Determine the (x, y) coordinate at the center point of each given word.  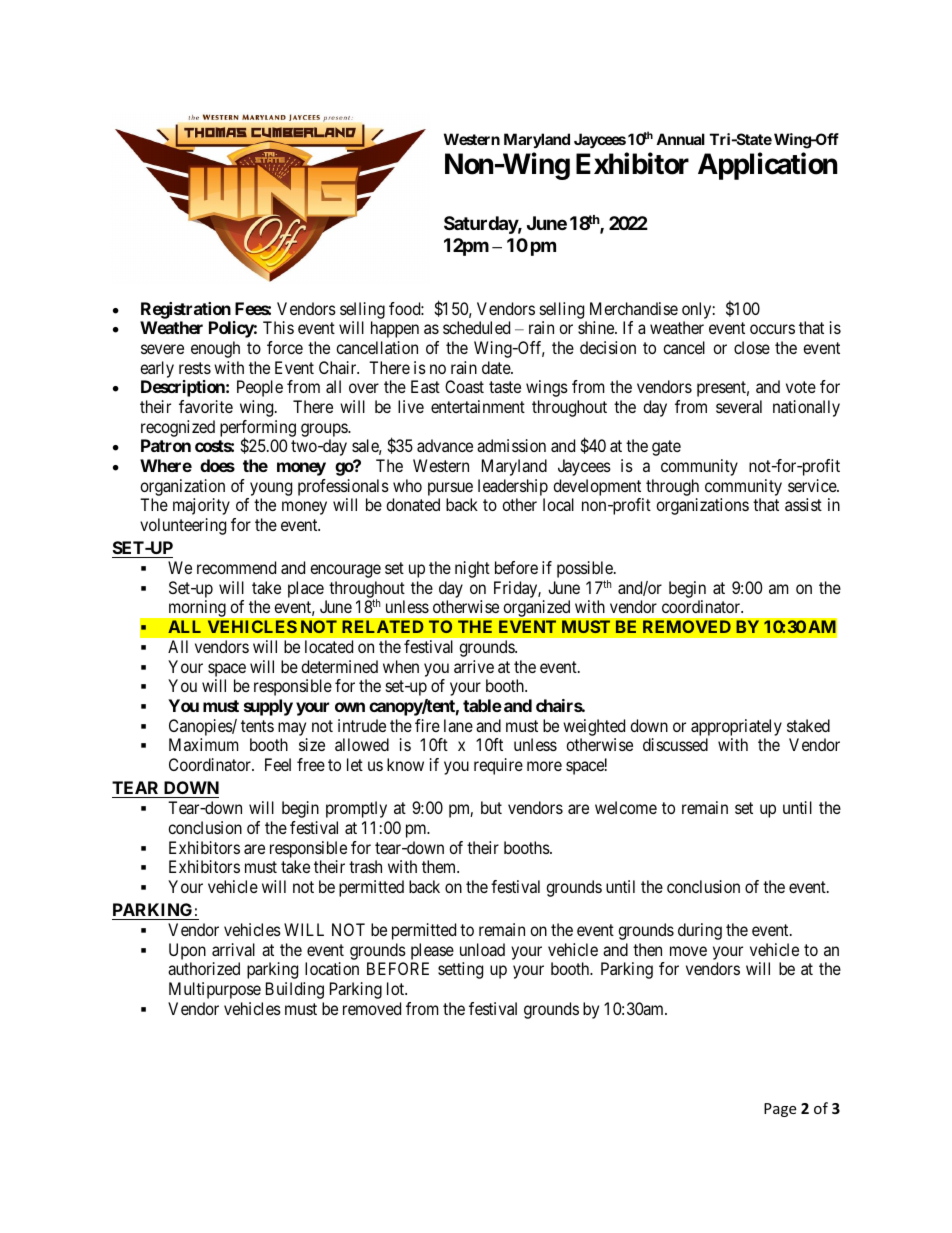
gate (666, 448)
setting (460, 970)
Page (780, 1110)
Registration (186, 310)
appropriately (736, 727)
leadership (513, 489)
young (270, 490)
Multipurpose (215, 990)
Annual (680, 139)
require (498, 766)
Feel (278, 764)
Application (767, 166)
